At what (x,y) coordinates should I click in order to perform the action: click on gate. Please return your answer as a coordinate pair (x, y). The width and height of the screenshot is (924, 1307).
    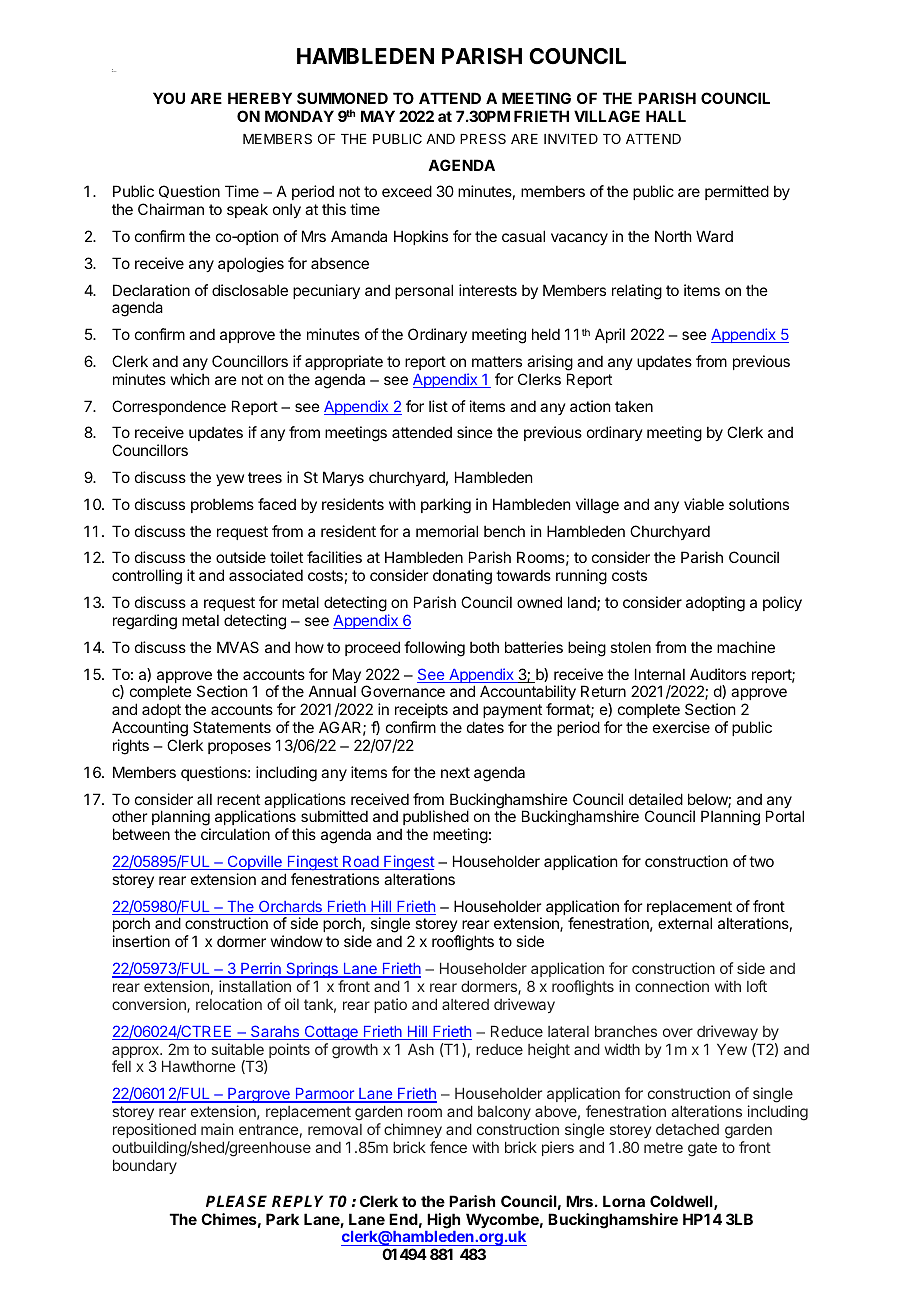
    Looking at the image, I should click on (702, 1149).
